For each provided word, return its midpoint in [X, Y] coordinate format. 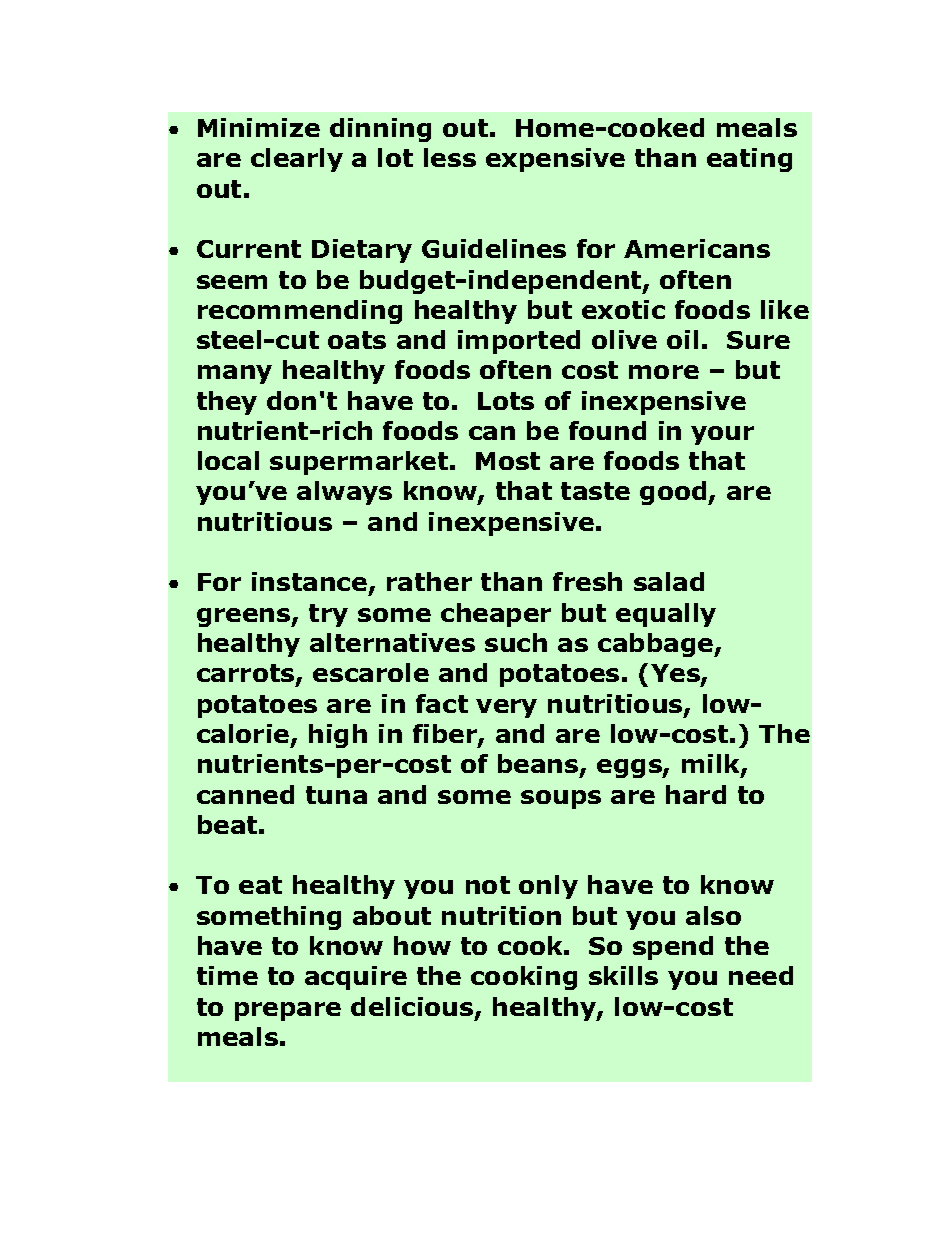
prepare [288, 1011]
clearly [297, 160]
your [722, 435]
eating [749, 160]
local [228, 460]
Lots [506, 401]
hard [696, 794]
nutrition [501, 915]
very [506, 708]
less [450, 157]
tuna [336, 795]
